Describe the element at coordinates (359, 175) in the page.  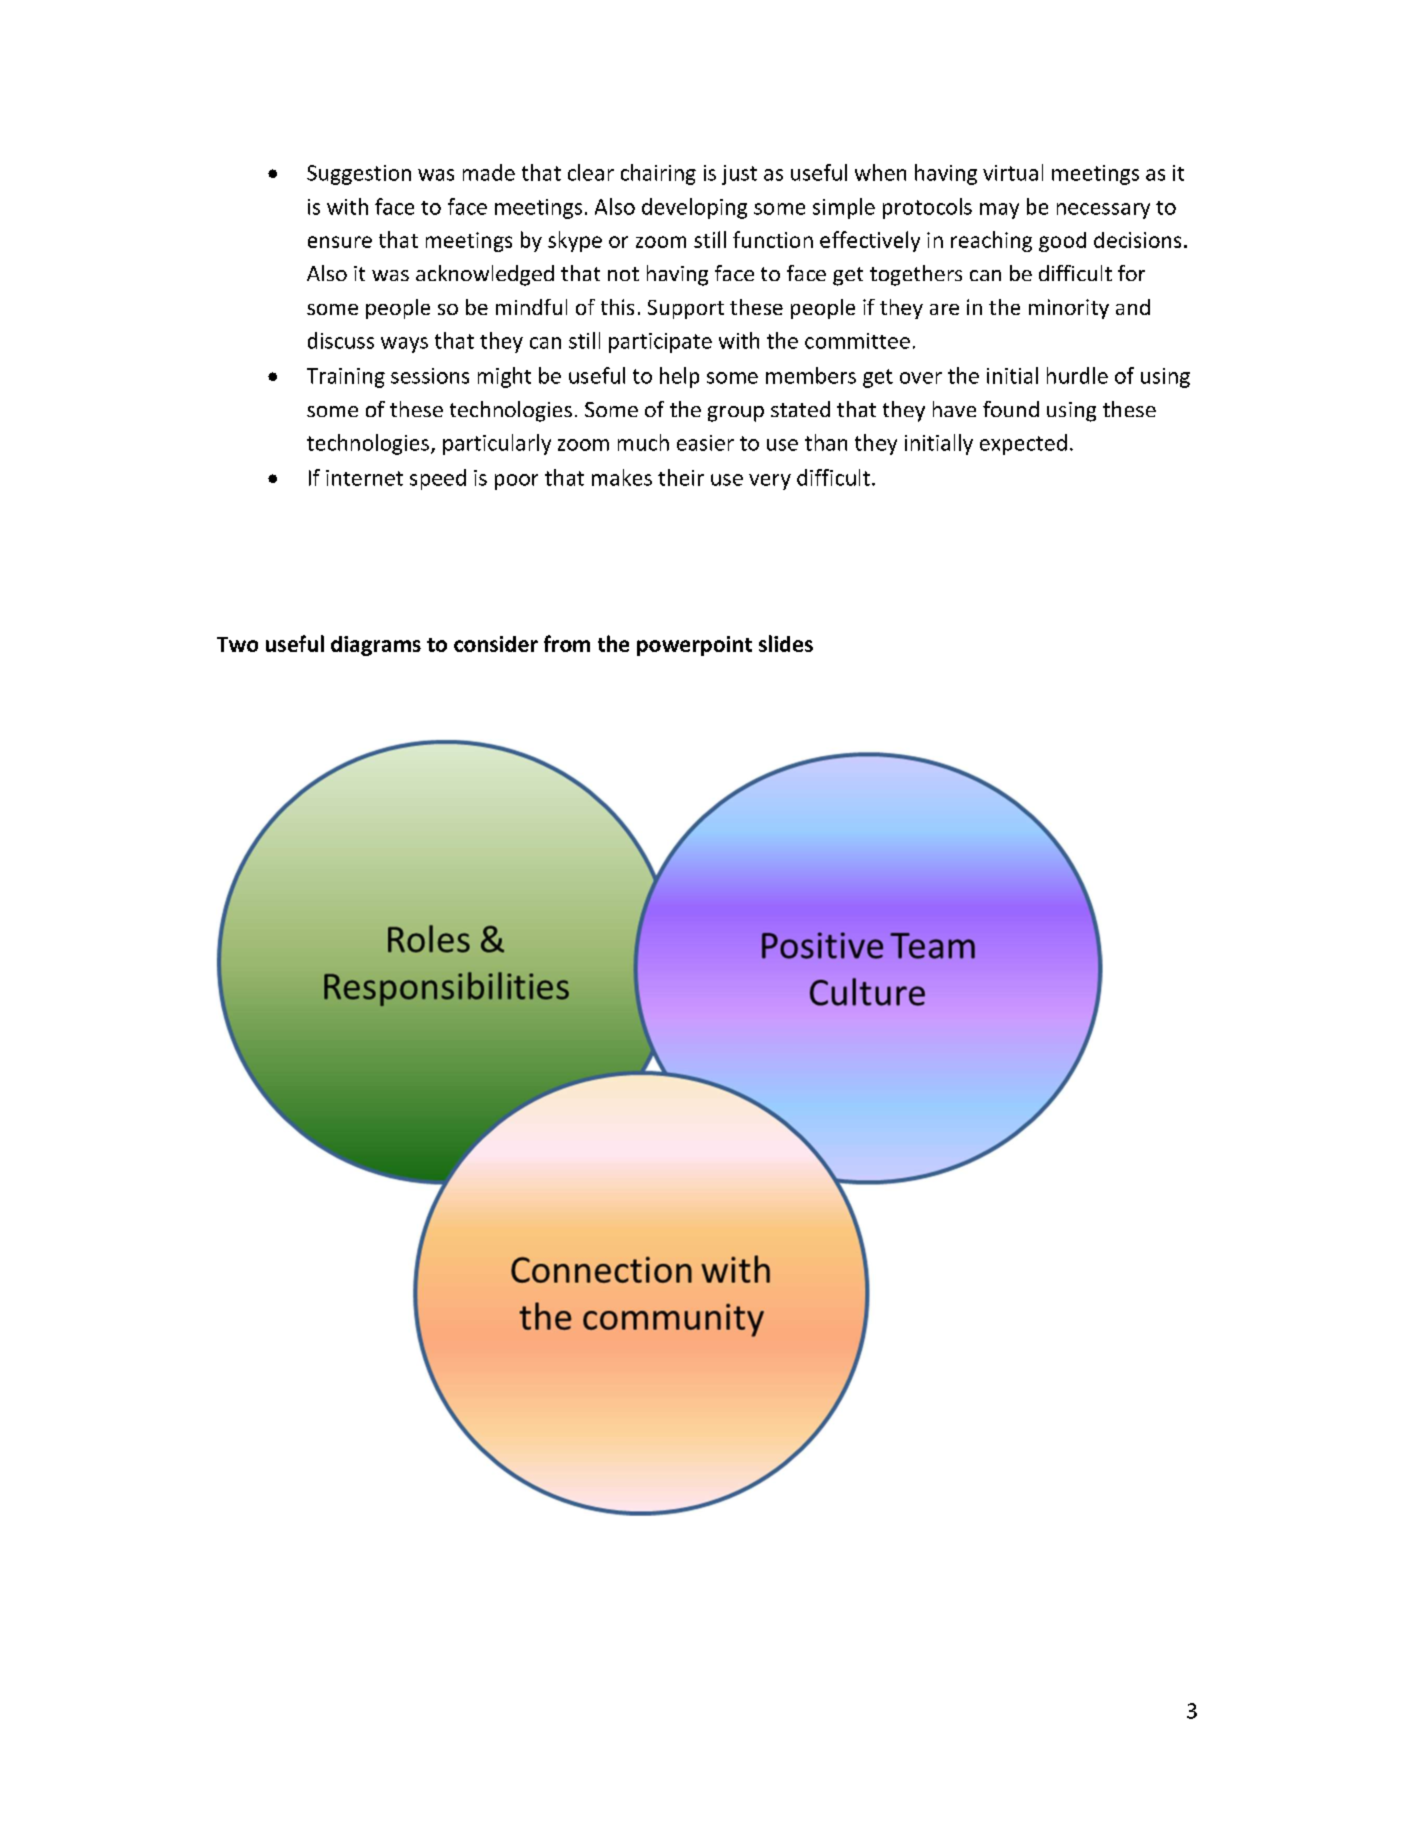
I see `Suggestion` at that location.
